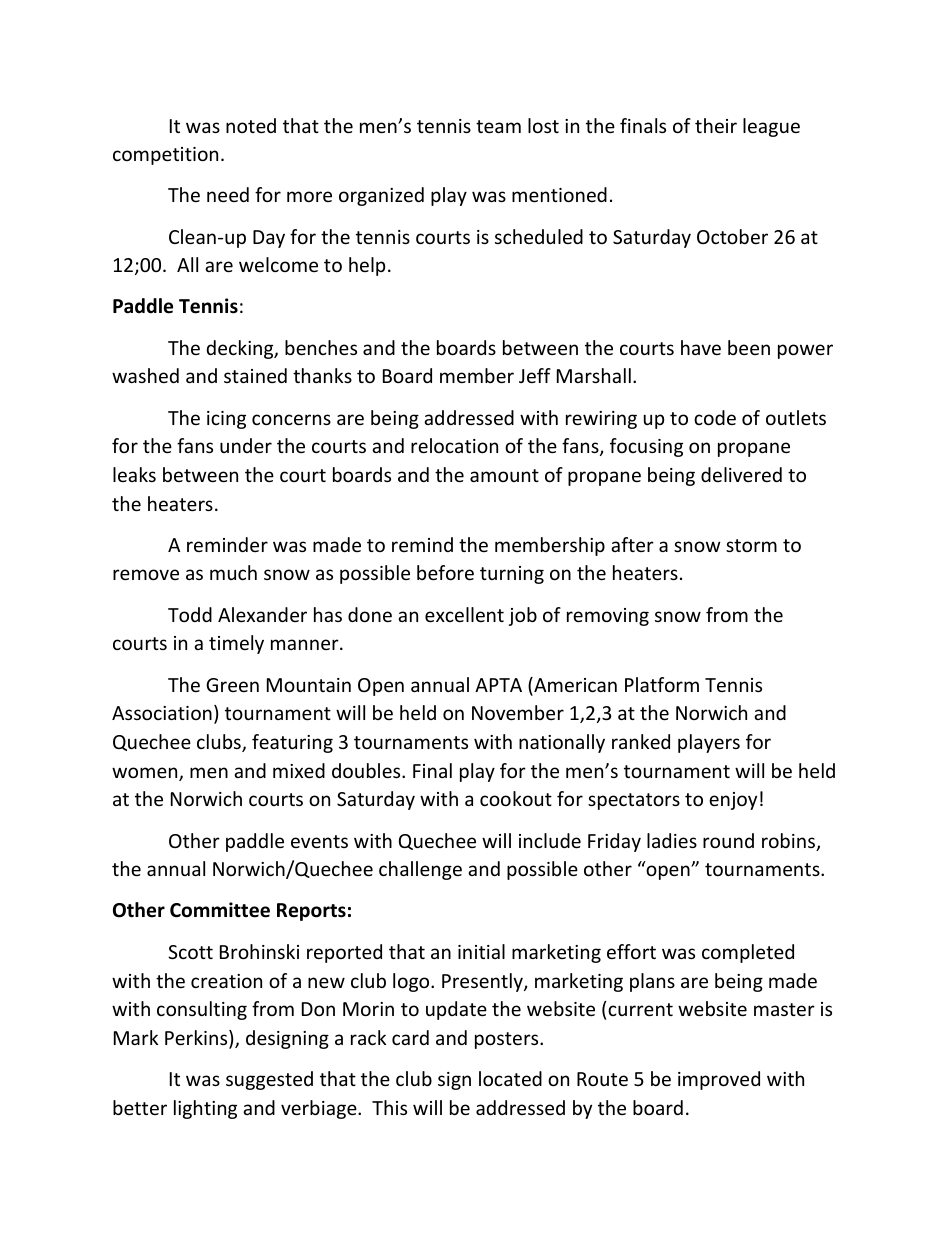  What do you see at coordinates (190, 614) in the screenshot?
I see `Todd` at bounding box center [190, 614].
